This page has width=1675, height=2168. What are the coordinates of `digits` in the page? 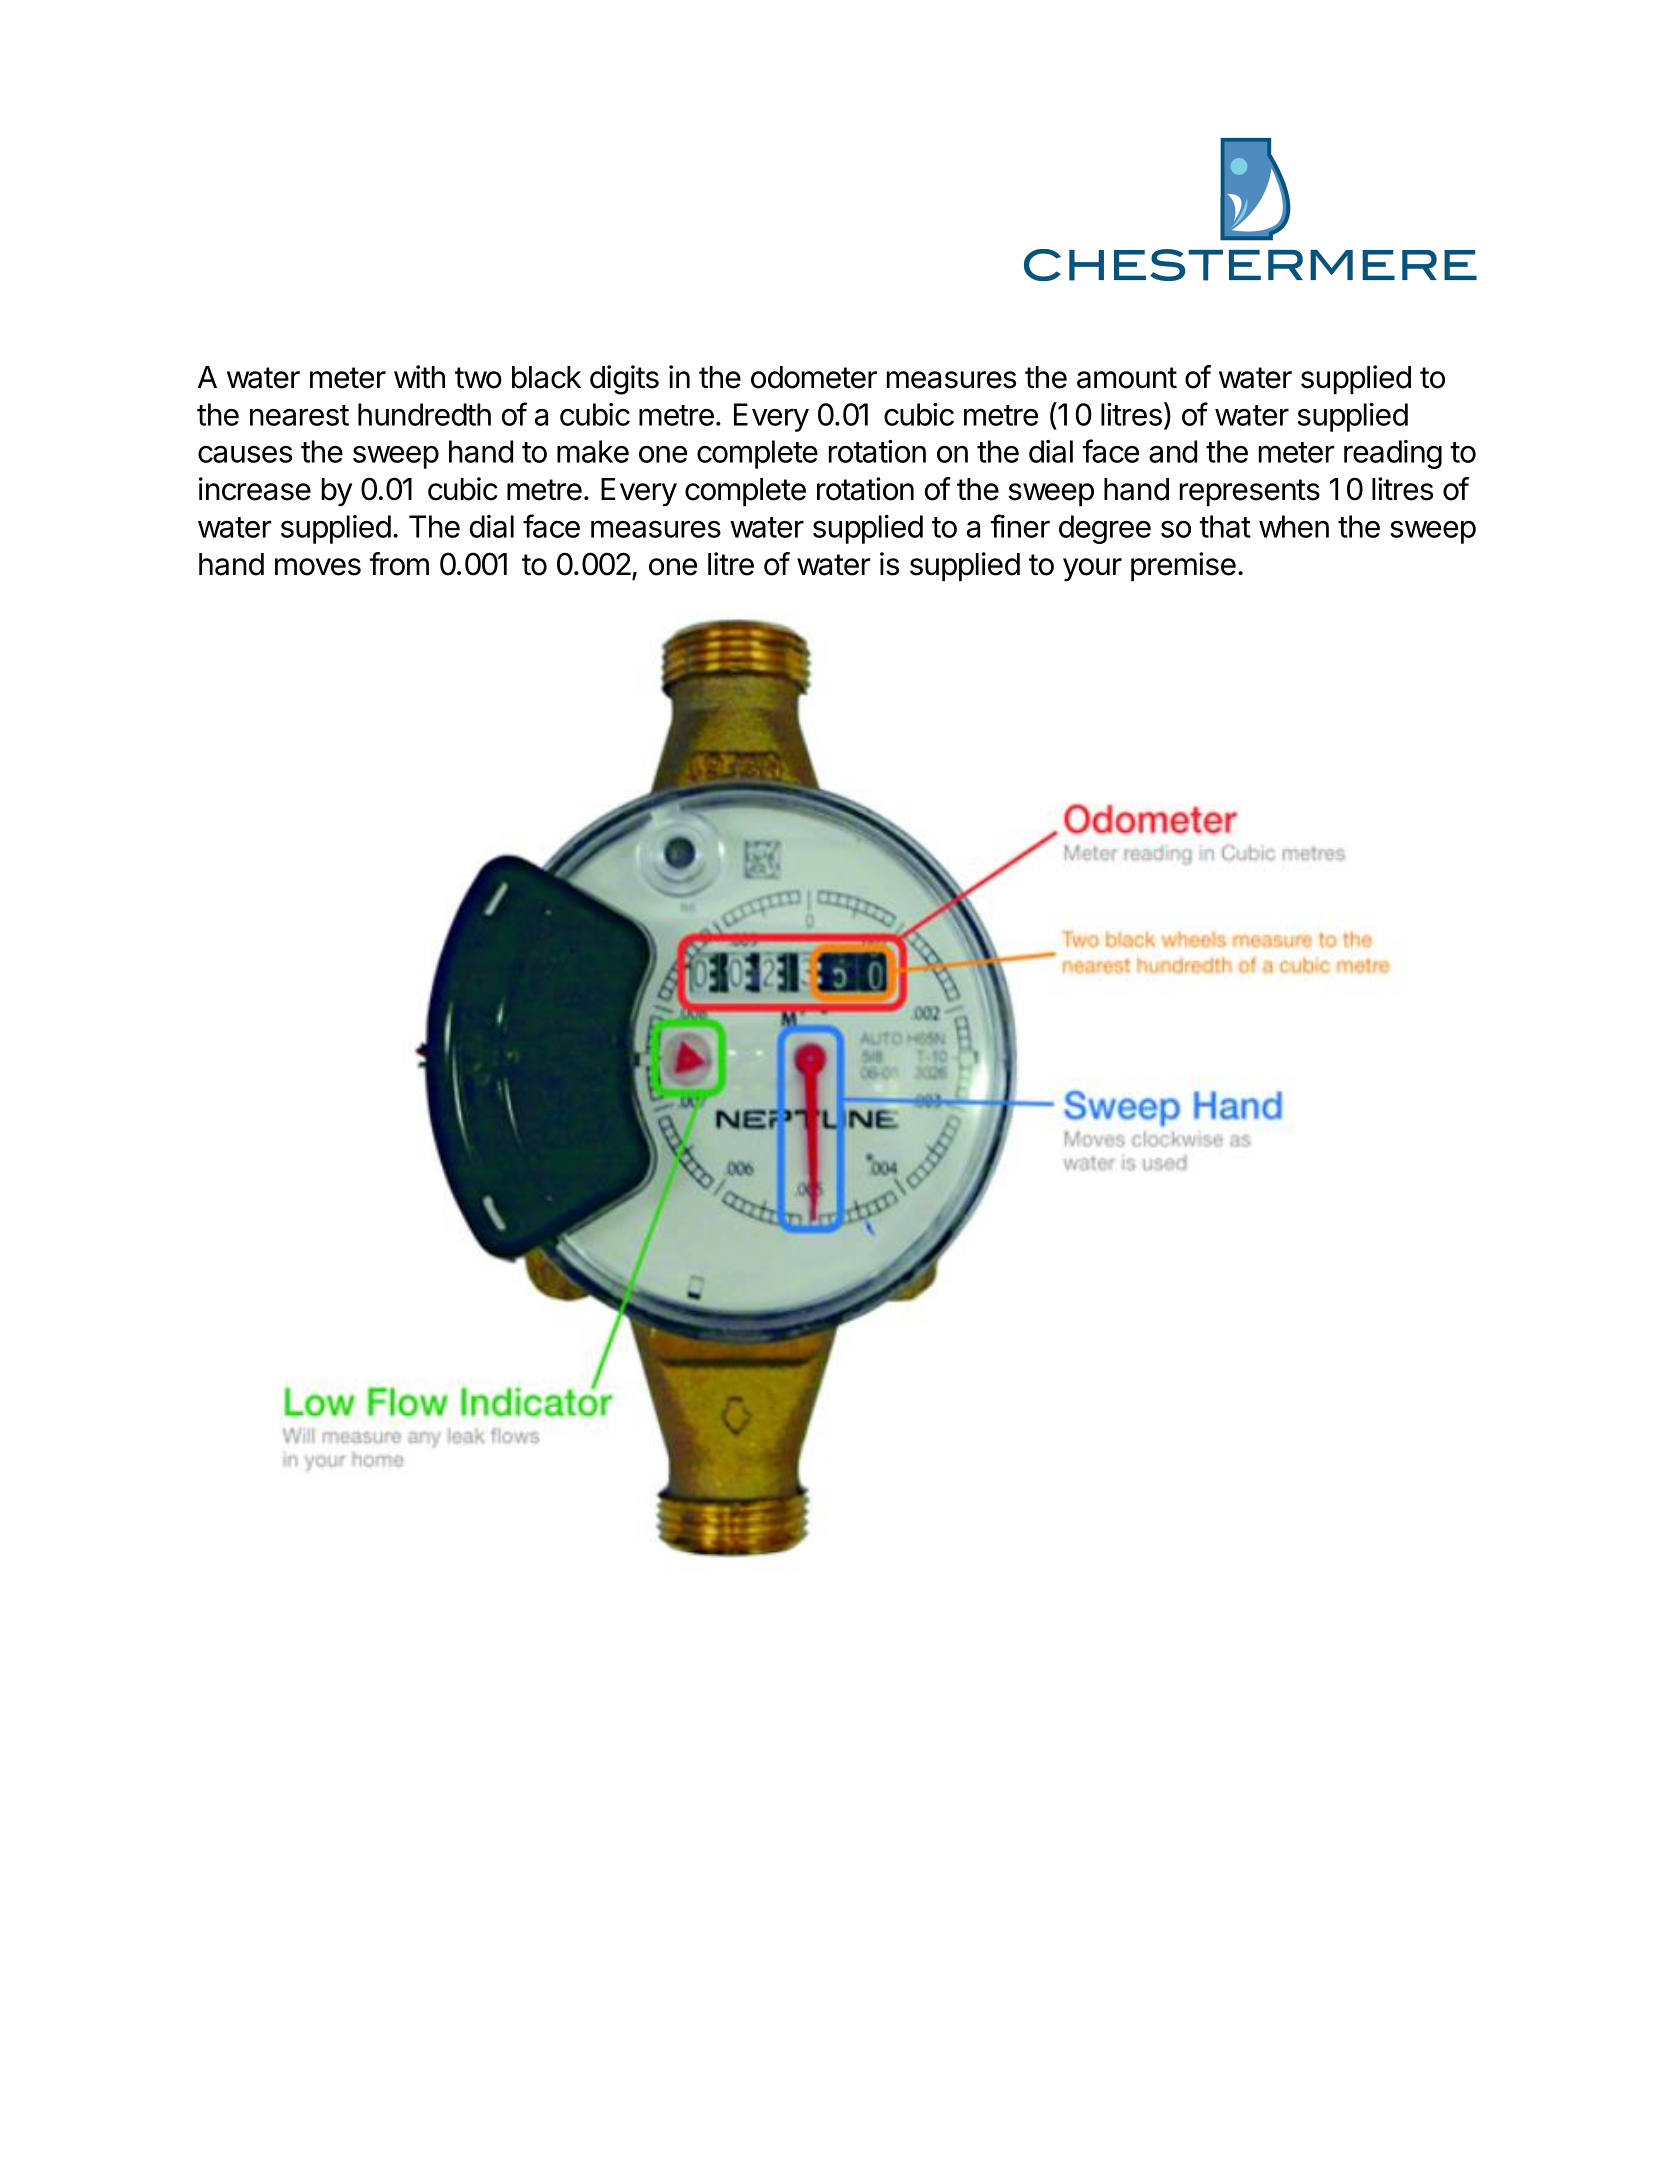 It's located at (624, 380).
